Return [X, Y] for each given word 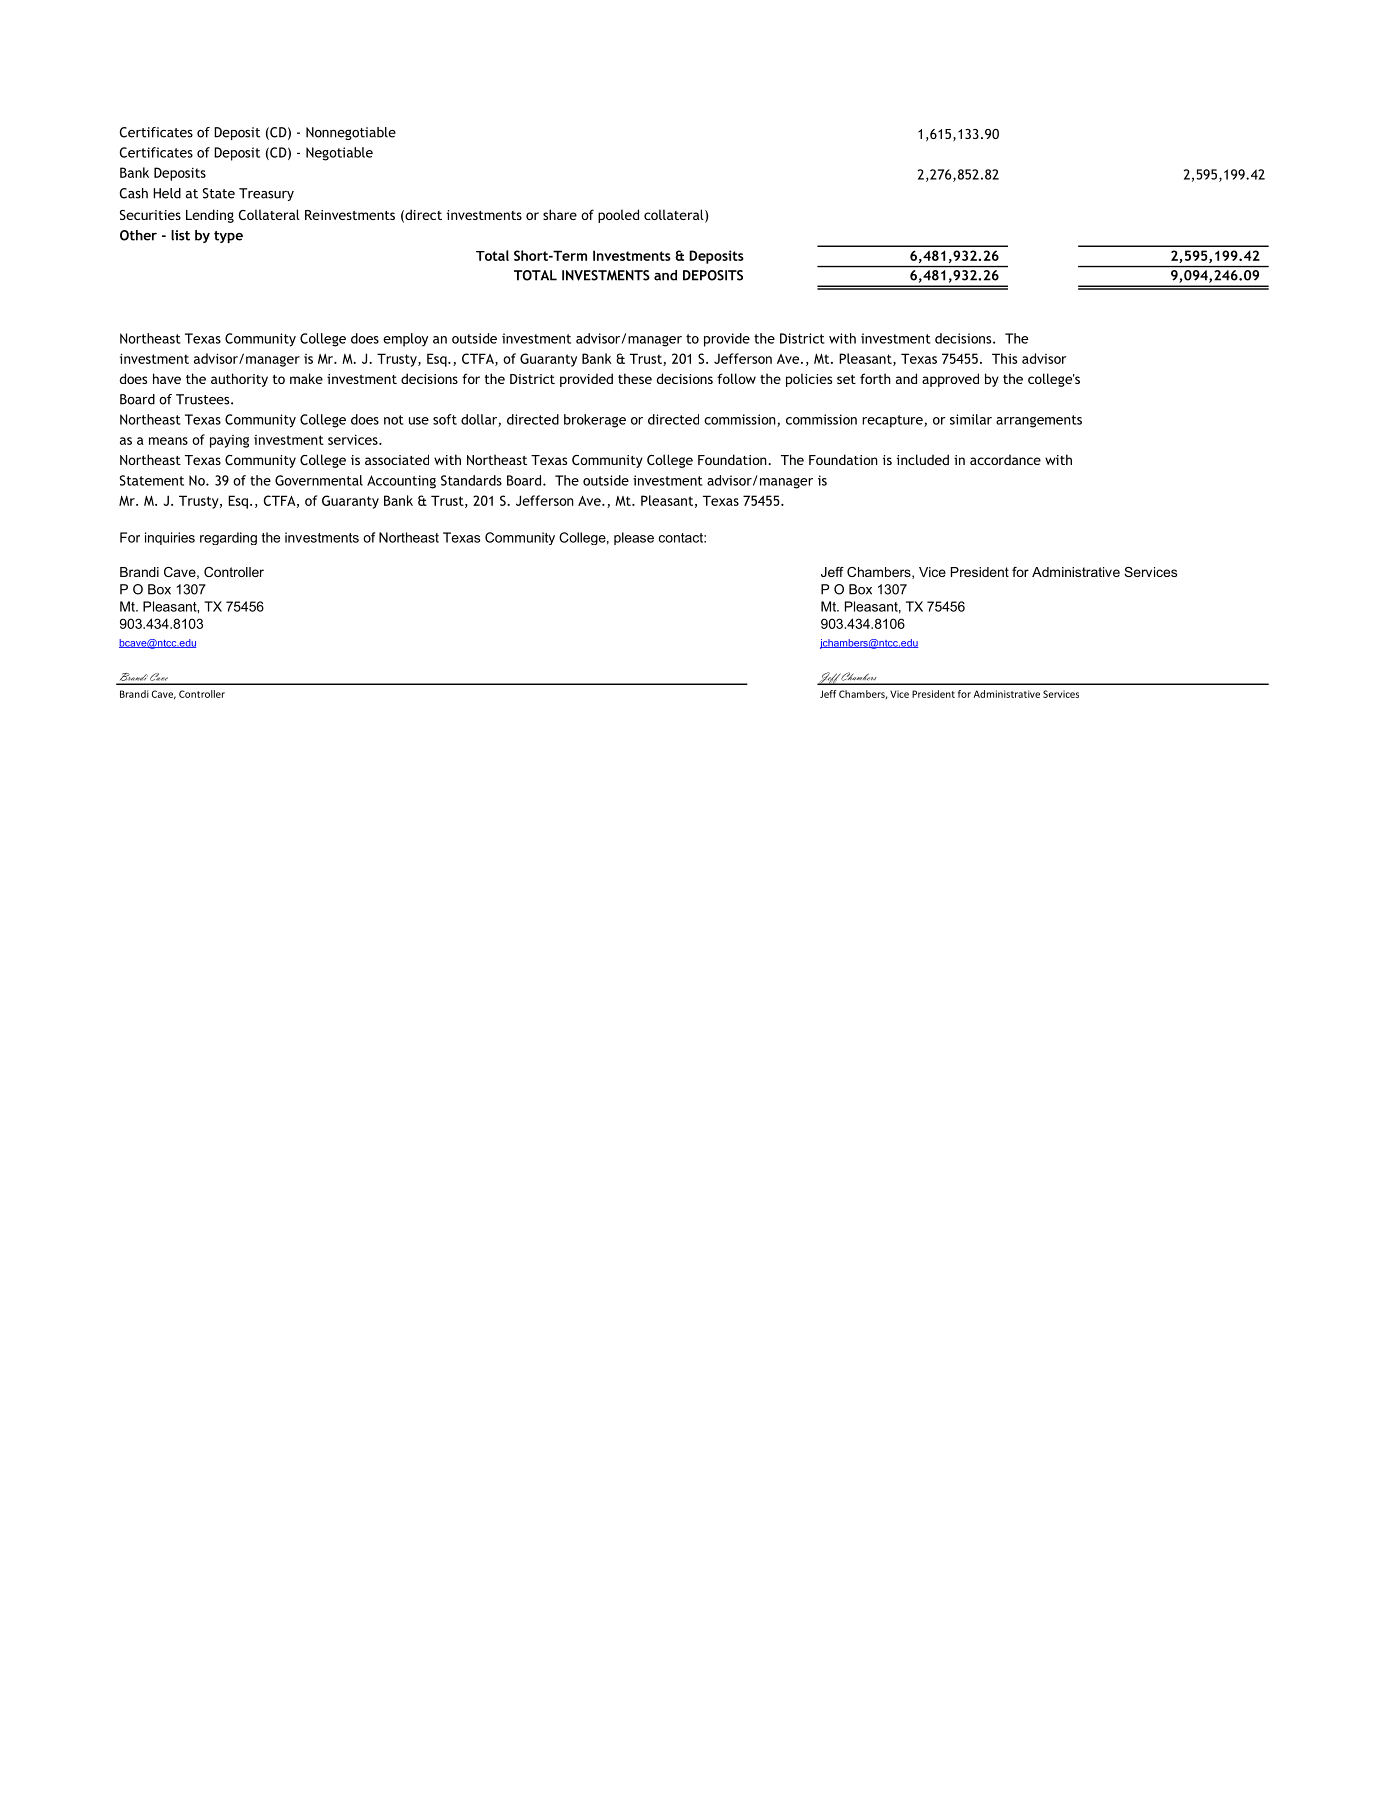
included [923, 459]
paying [229, 441]
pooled [618, 216]
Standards [471, 480]
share [560, 214]
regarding [228, 538]
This [1004, 358]
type [228, 237]
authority [239, 380]
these [635, 378]
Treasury [266, 194]
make [306, 378]
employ [405, 340]
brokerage [595, 421]
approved [950, 380]
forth [875, 378]
